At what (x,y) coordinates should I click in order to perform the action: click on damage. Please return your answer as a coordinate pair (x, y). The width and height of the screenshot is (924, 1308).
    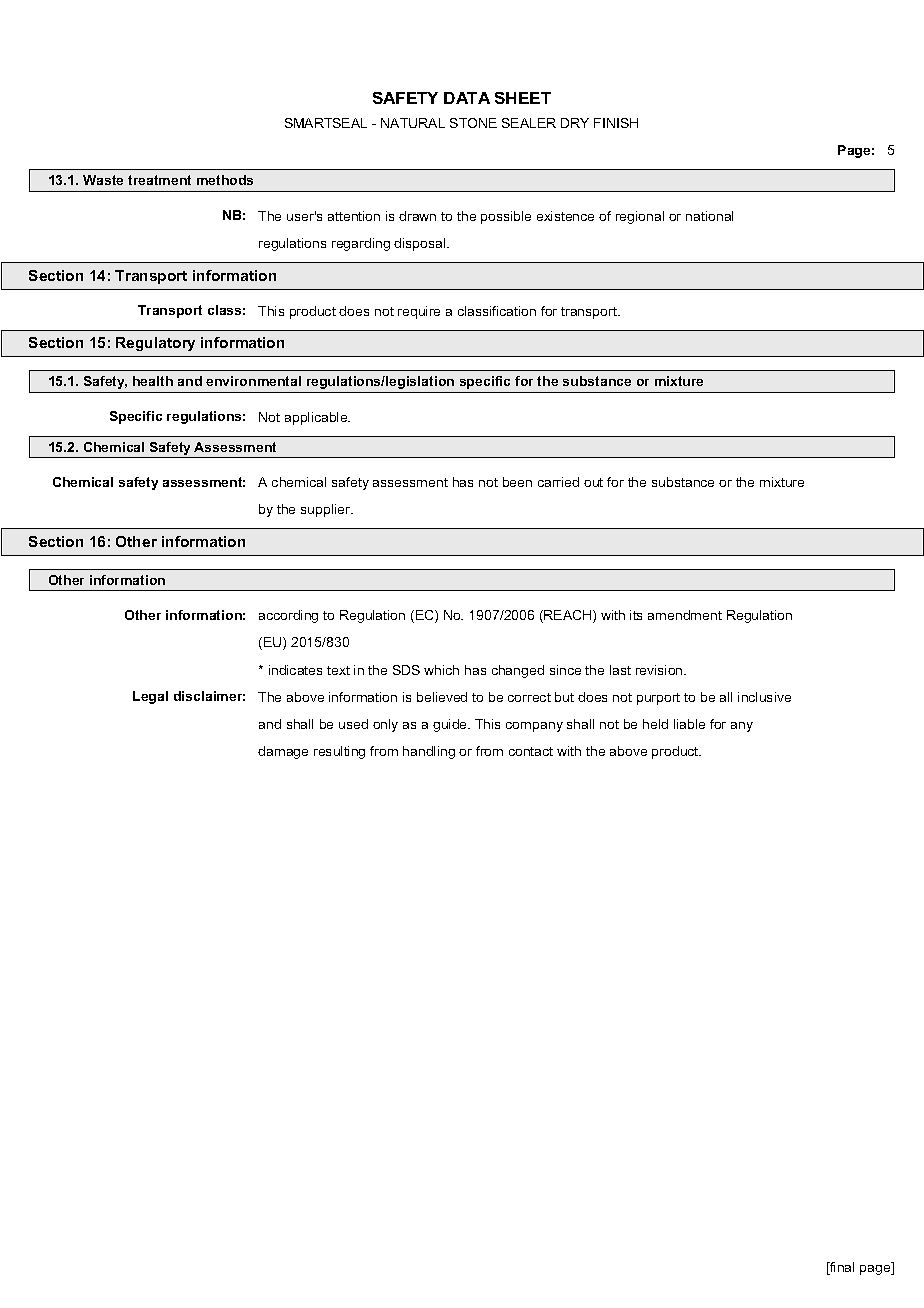
    Looking at the image, I should click on (283, 752).
